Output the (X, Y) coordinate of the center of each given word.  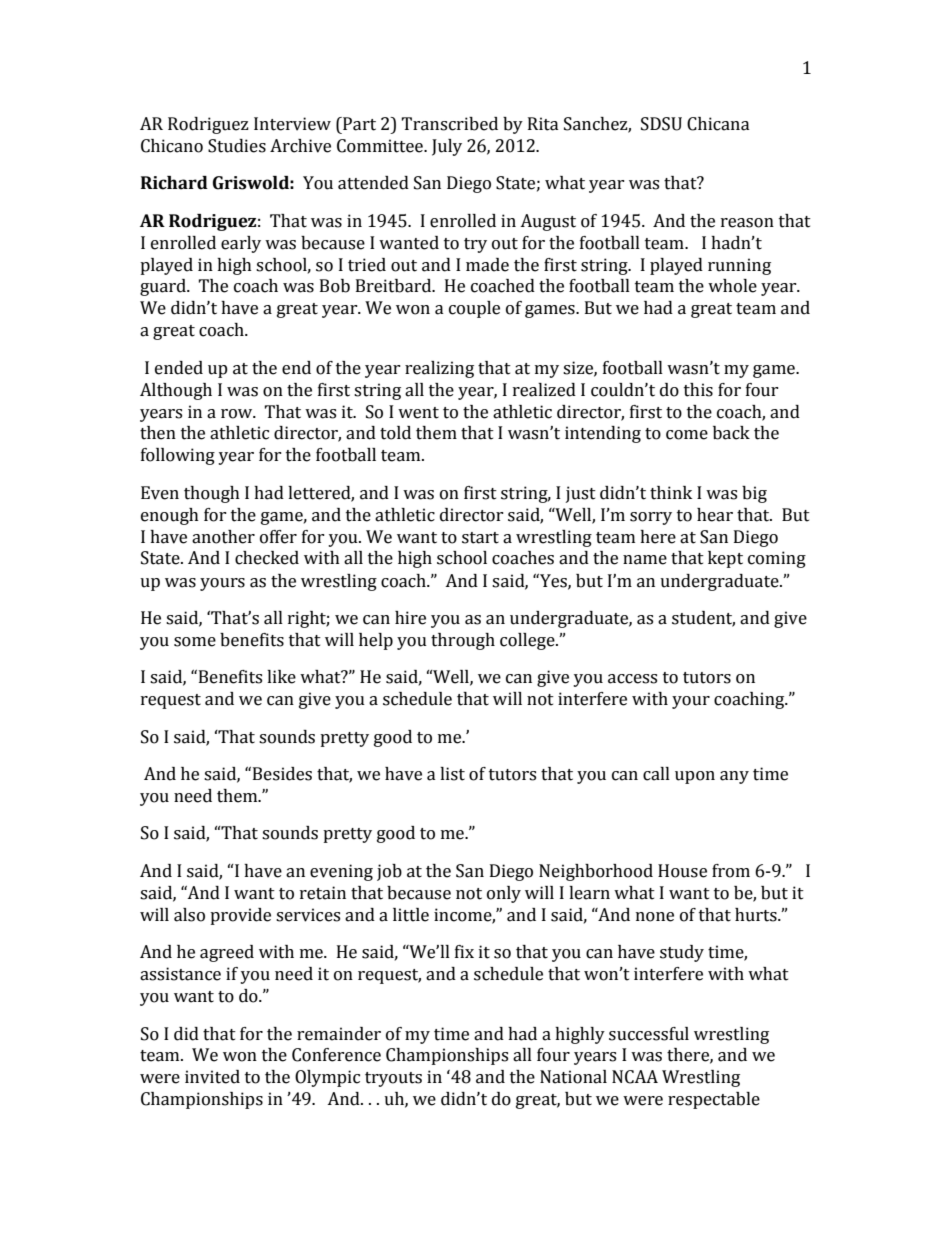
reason (747, 223)
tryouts (393, 1079)
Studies (237, 146)
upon (695, 777)
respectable (714, 1100)
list (452, 774)
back (731, 433)
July (447, 147)
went (418, 413)
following (178, 456)
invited (212, 1077)
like (281, 677)
